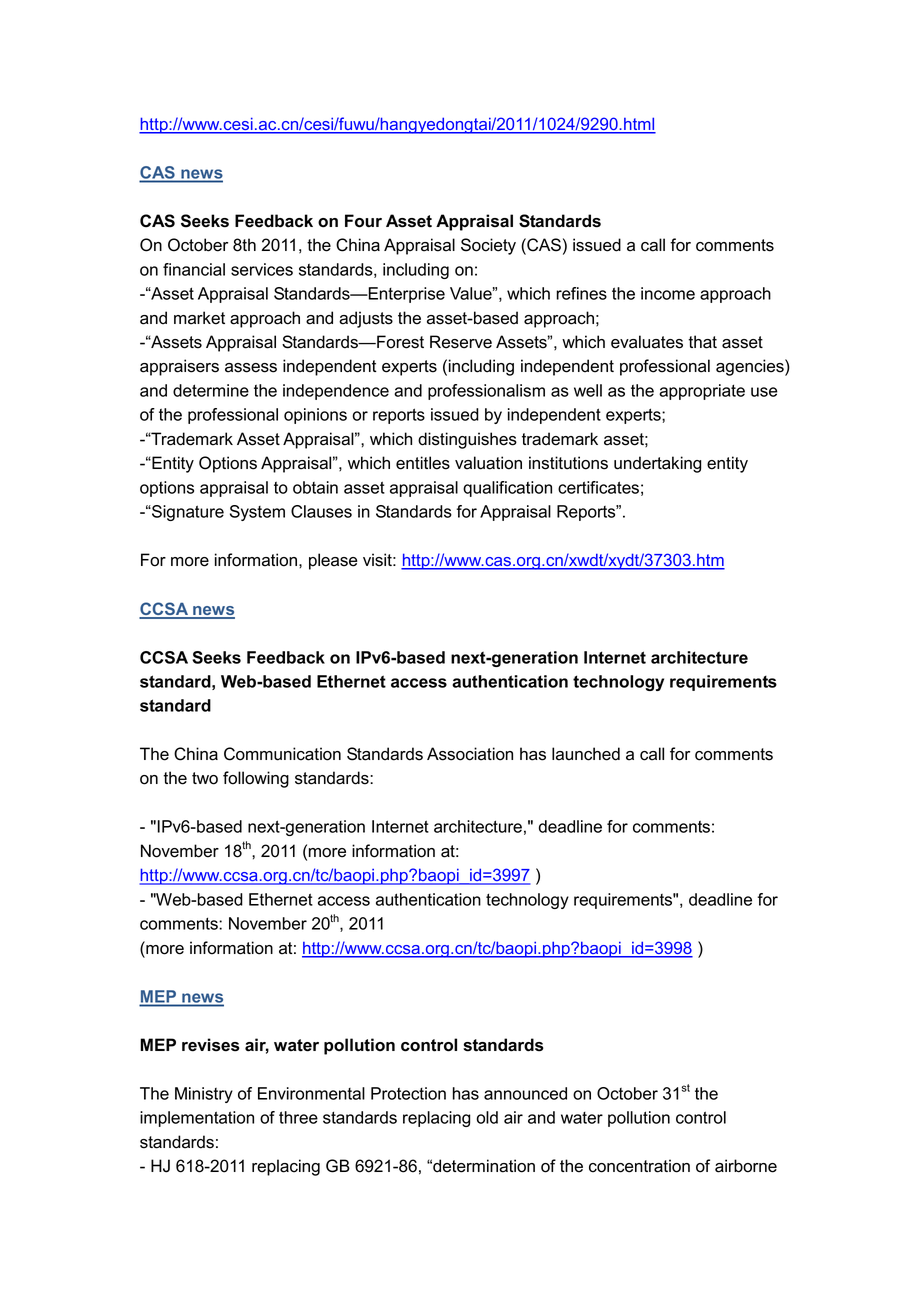  I want to click on launched, so click(586, 754).
